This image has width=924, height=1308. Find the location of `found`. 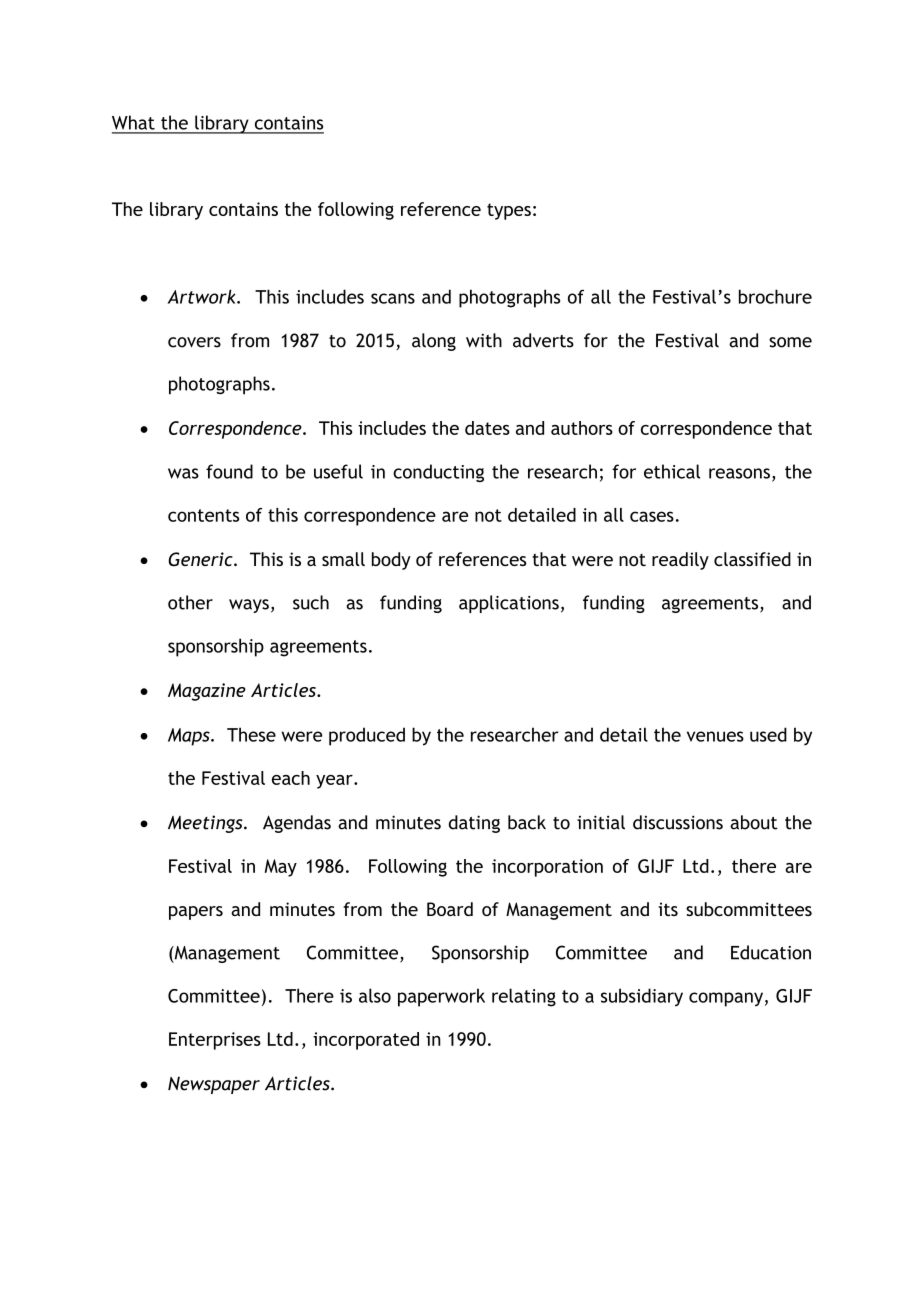

found is located at coordinates (229, 471).
